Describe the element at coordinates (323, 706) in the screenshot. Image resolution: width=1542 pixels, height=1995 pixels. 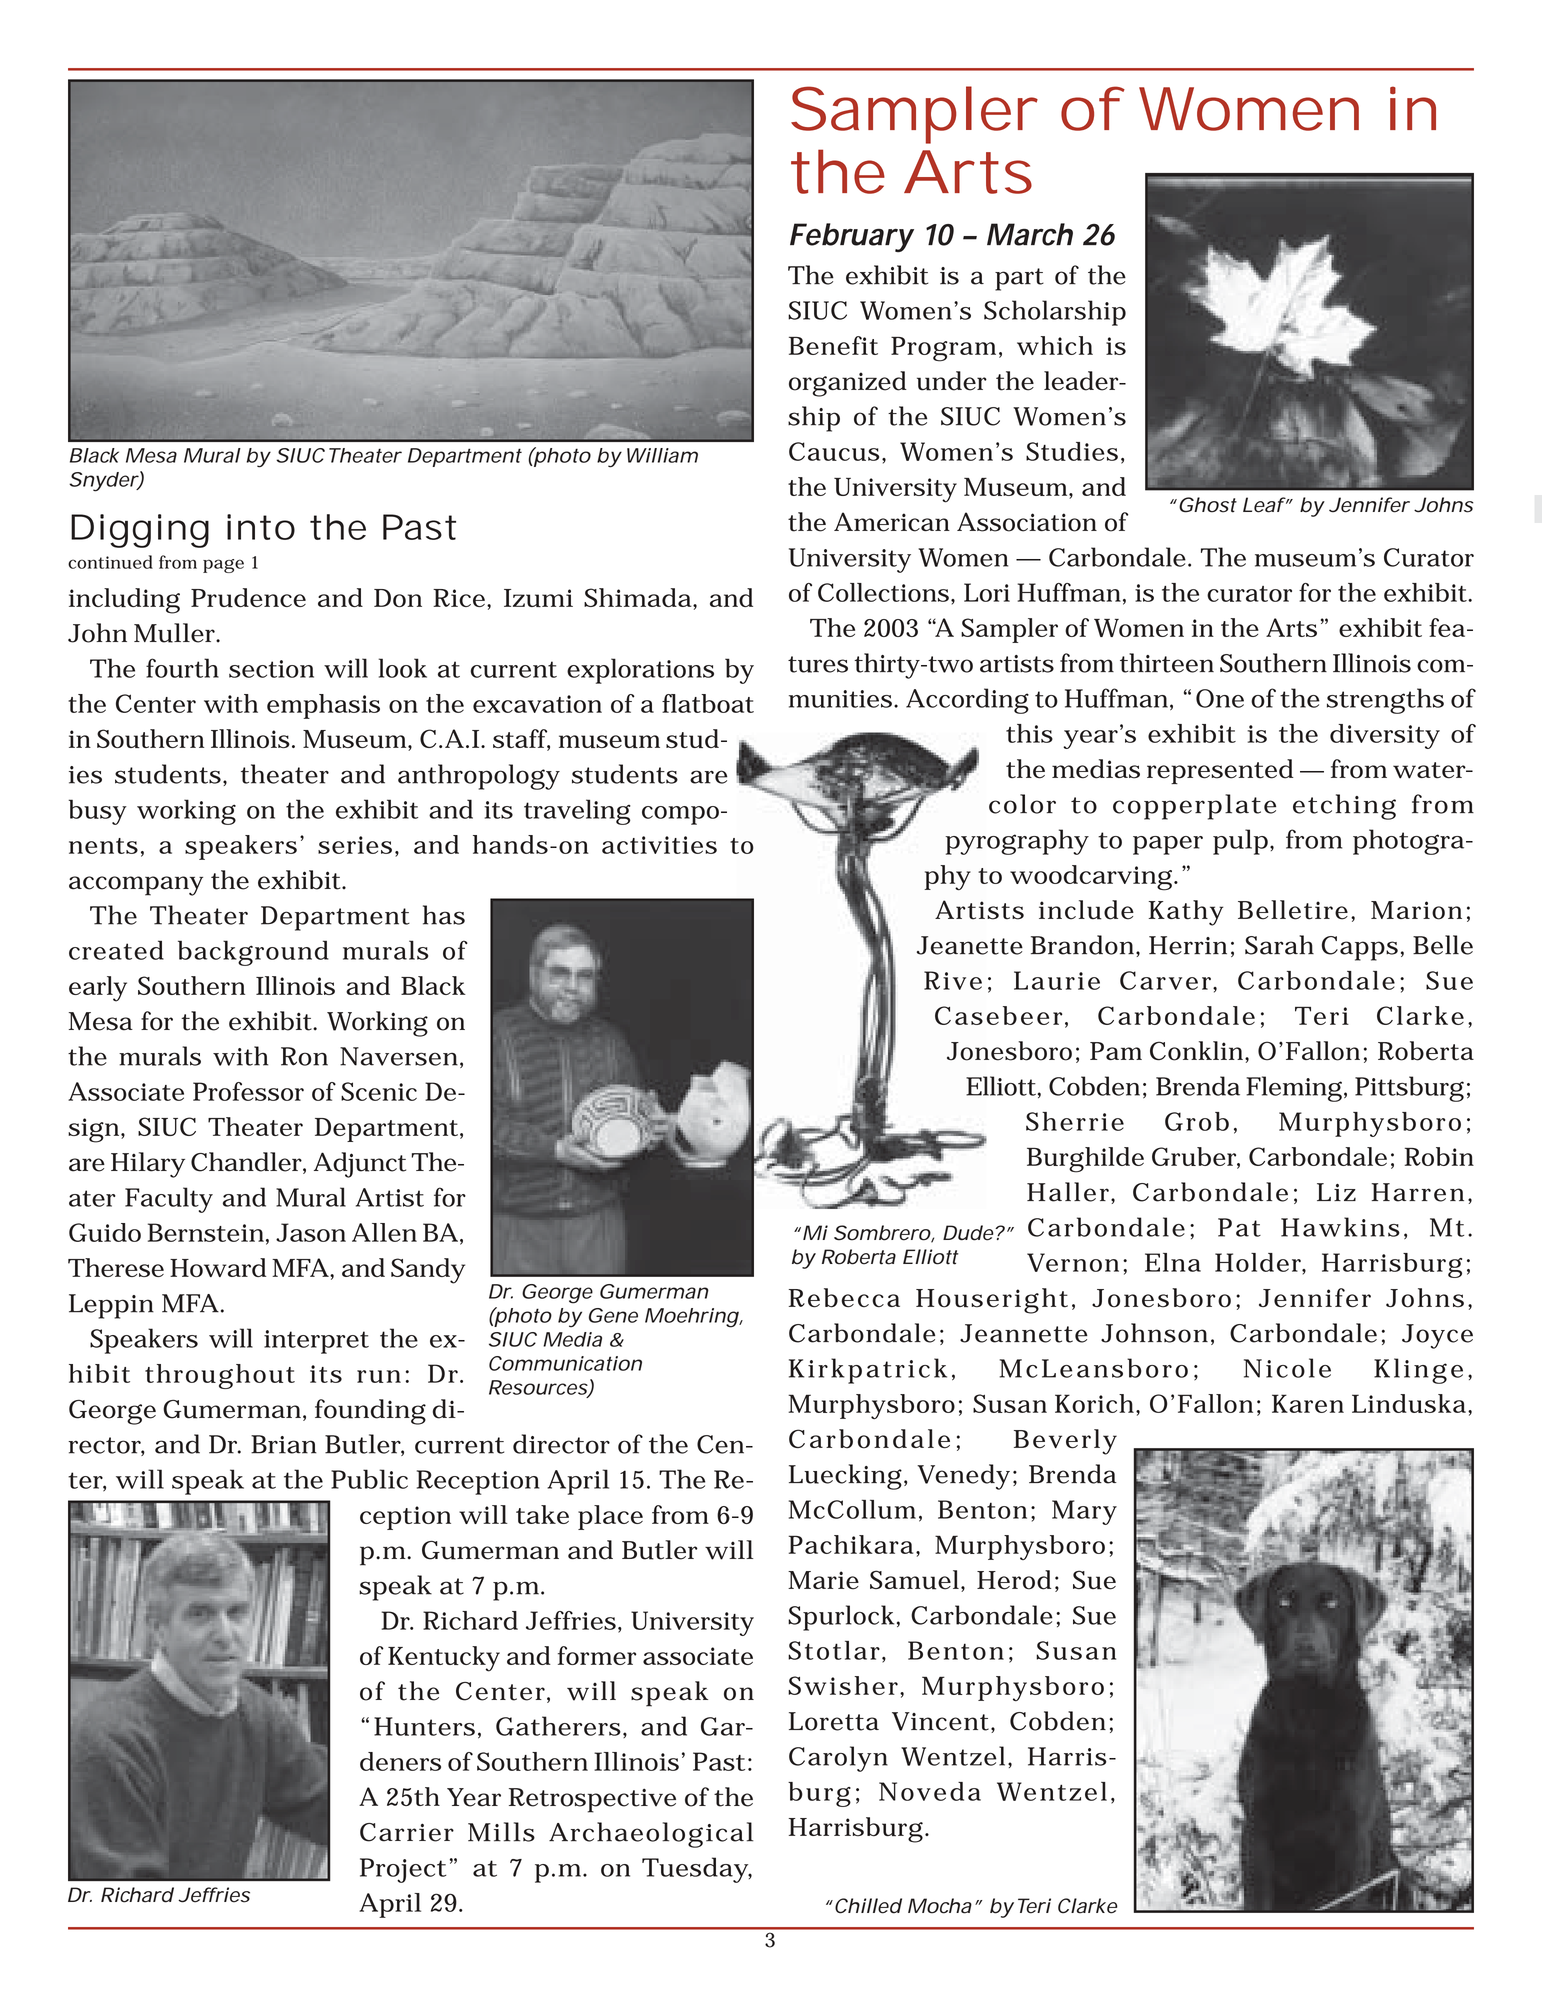
I see `emphasis` at that location.
